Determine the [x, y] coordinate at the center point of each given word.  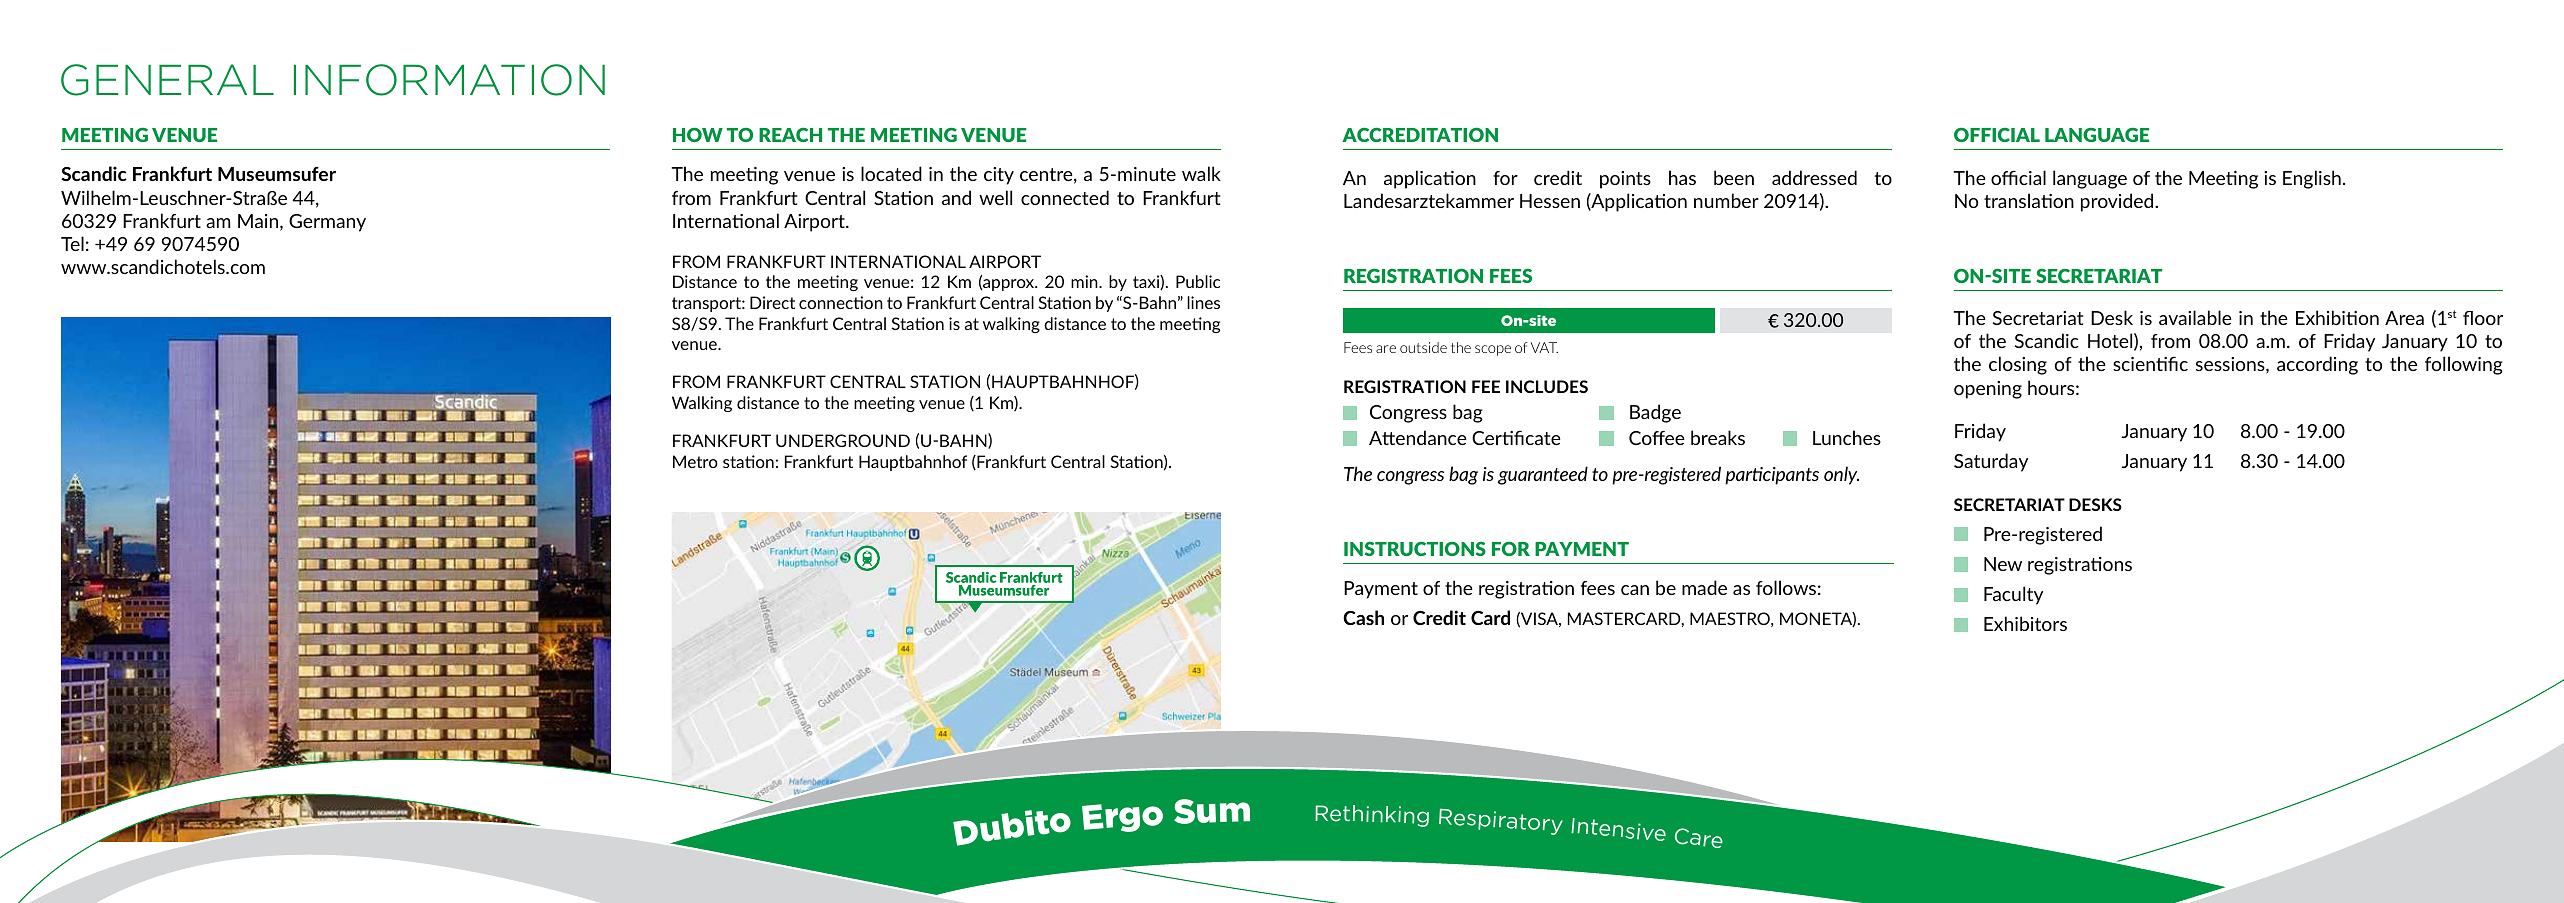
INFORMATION [449, 80]
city [999, 176]
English [2312, 179]
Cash [1363, 617]
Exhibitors [2025, 623]
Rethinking [1372, 816]
